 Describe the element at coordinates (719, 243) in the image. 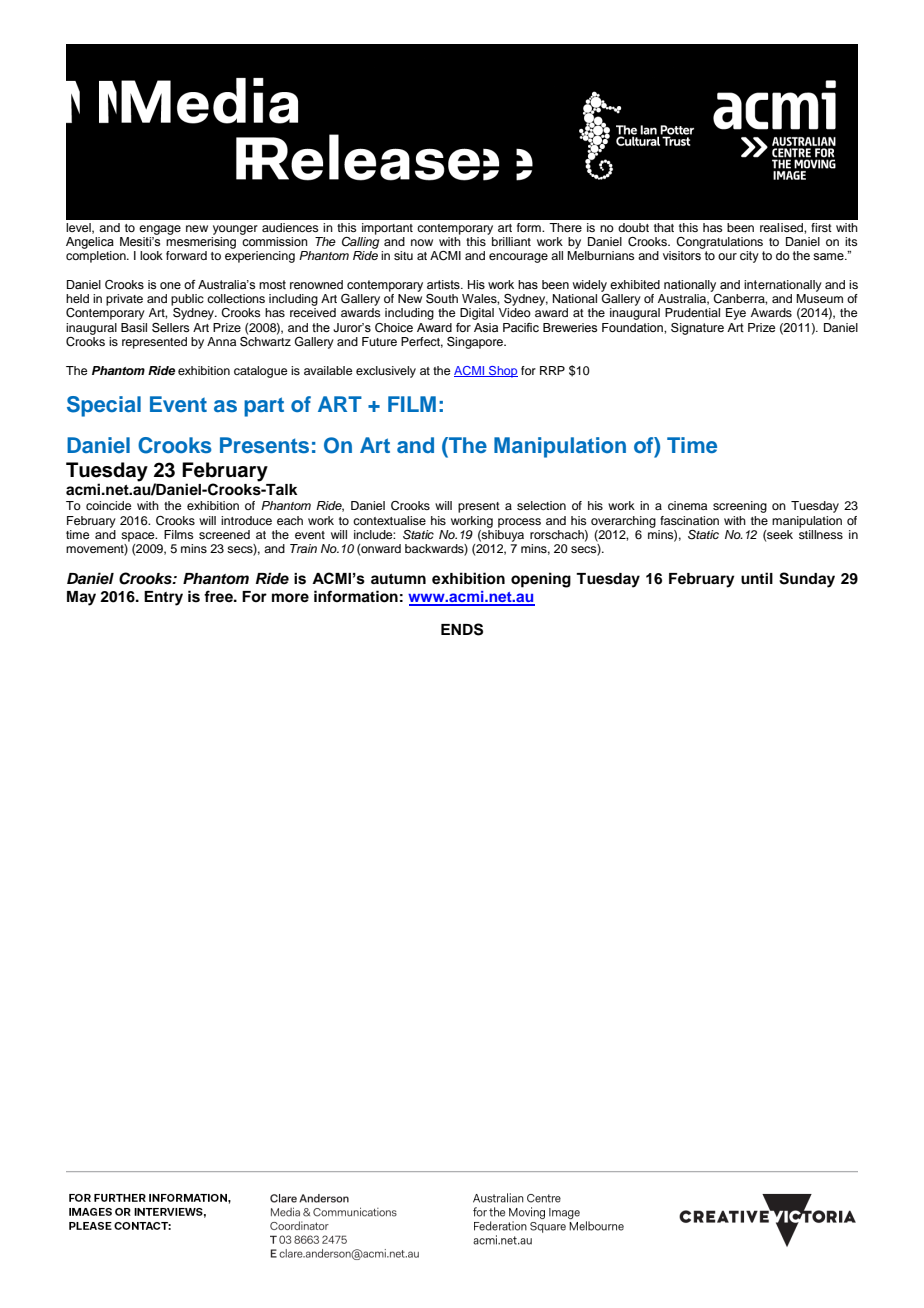

I see `Congratulations` at that location.
